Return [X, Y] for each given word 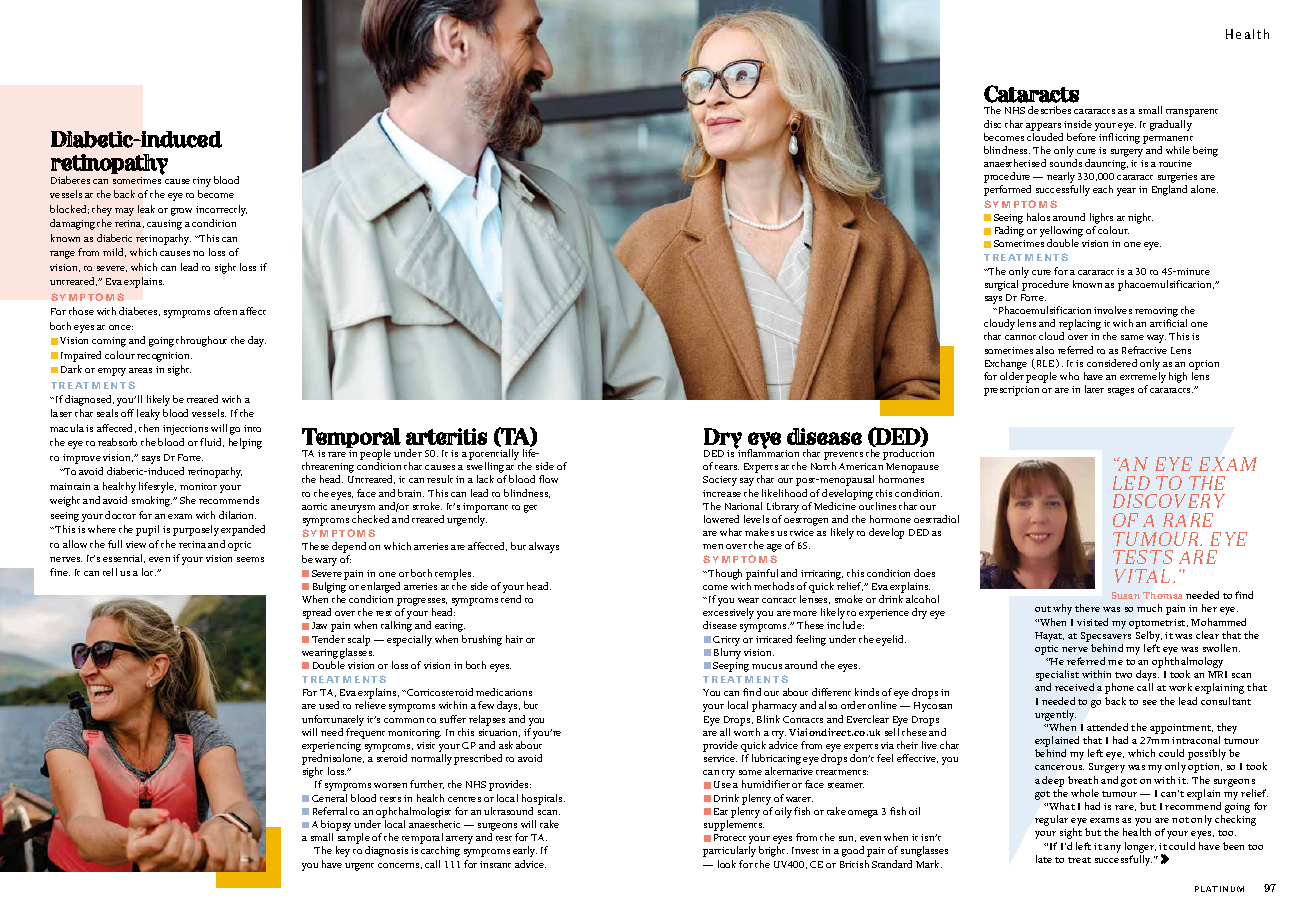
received [1074, 687]
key [343, 851]
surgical [1001, 285]
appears [1043, 127]
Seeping [731, 667]
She [188, 500]
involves [1113, 310]
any [1112, 849]
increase [722, 493]
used [329, 705]
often [225, 311]
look [727, 864]
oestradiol [936, 519]
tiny [202, 182]
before [1081, 137]
